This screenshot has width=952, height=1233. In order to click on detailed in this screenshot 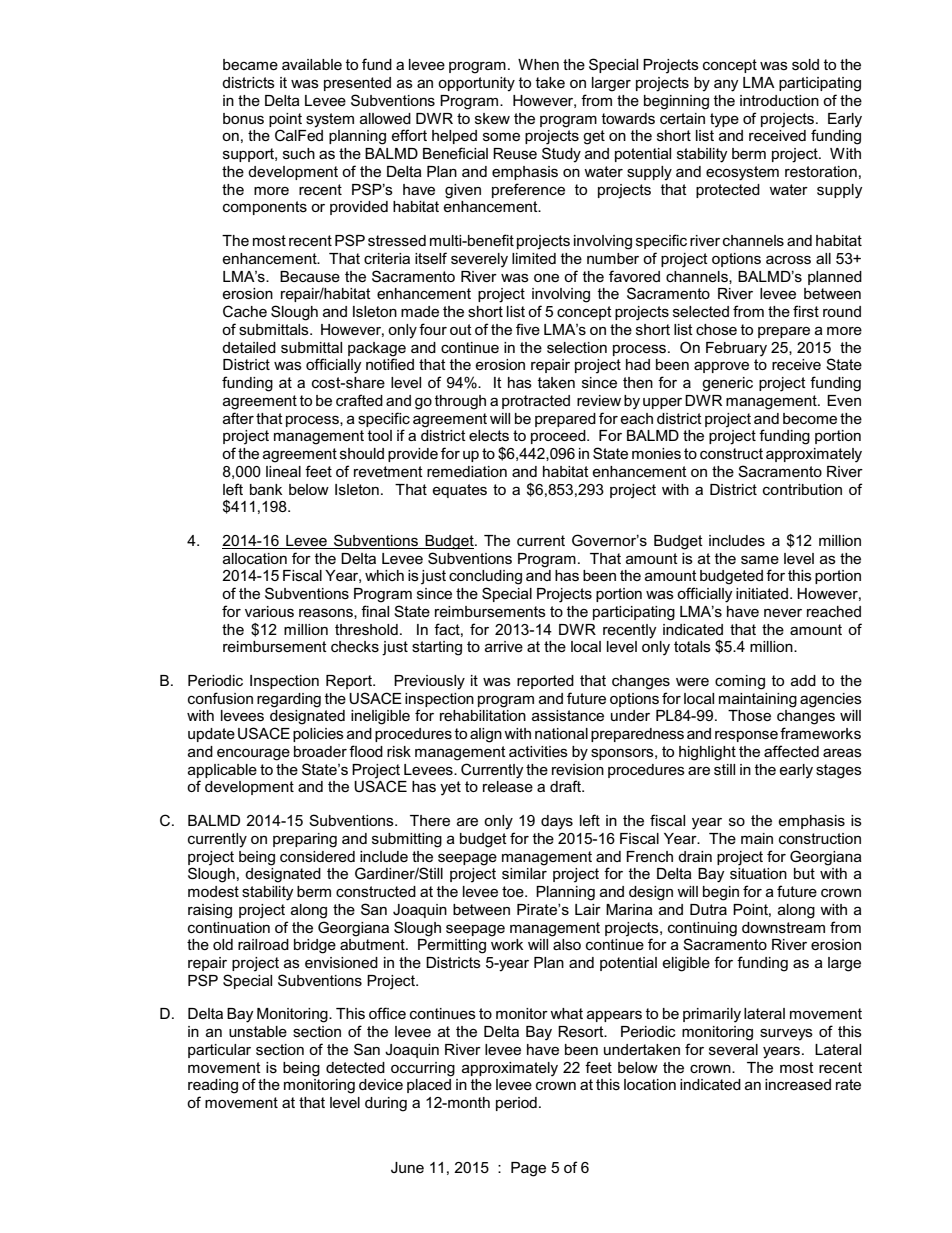, I will do `click(249, 347)`.
